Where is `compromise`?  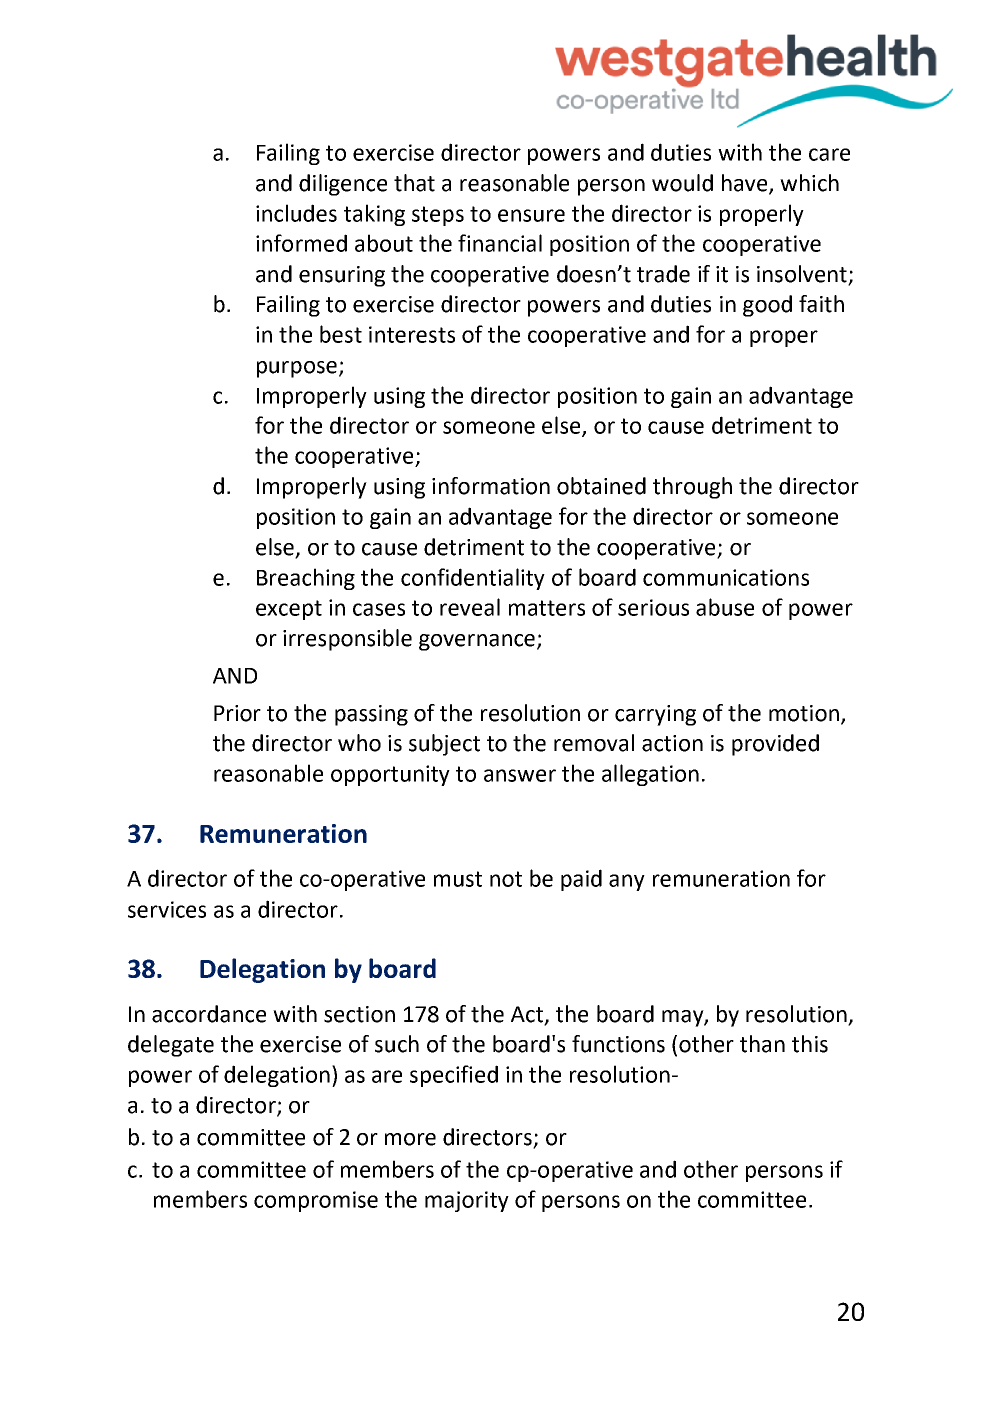
compromise is located at coordinates (316, 1201).
